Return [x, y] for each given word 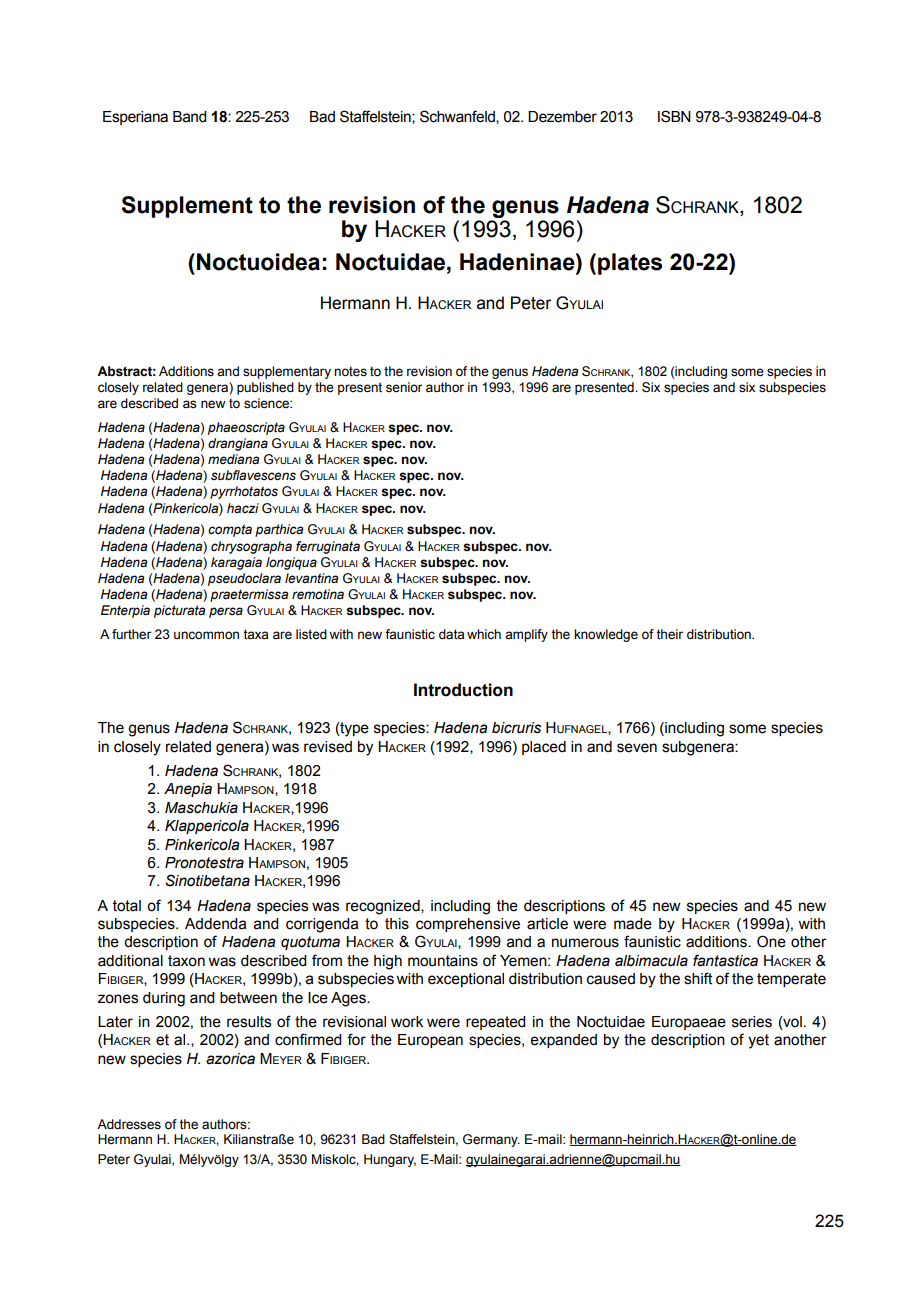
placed [544, 748]
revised [328, 747]
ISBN [674, 116]
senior [404, 387]
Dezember [562, 117]
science [267, 403]
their [669, 634]
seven [637, 748]
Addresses [129, 1124]
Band [190, 117]
